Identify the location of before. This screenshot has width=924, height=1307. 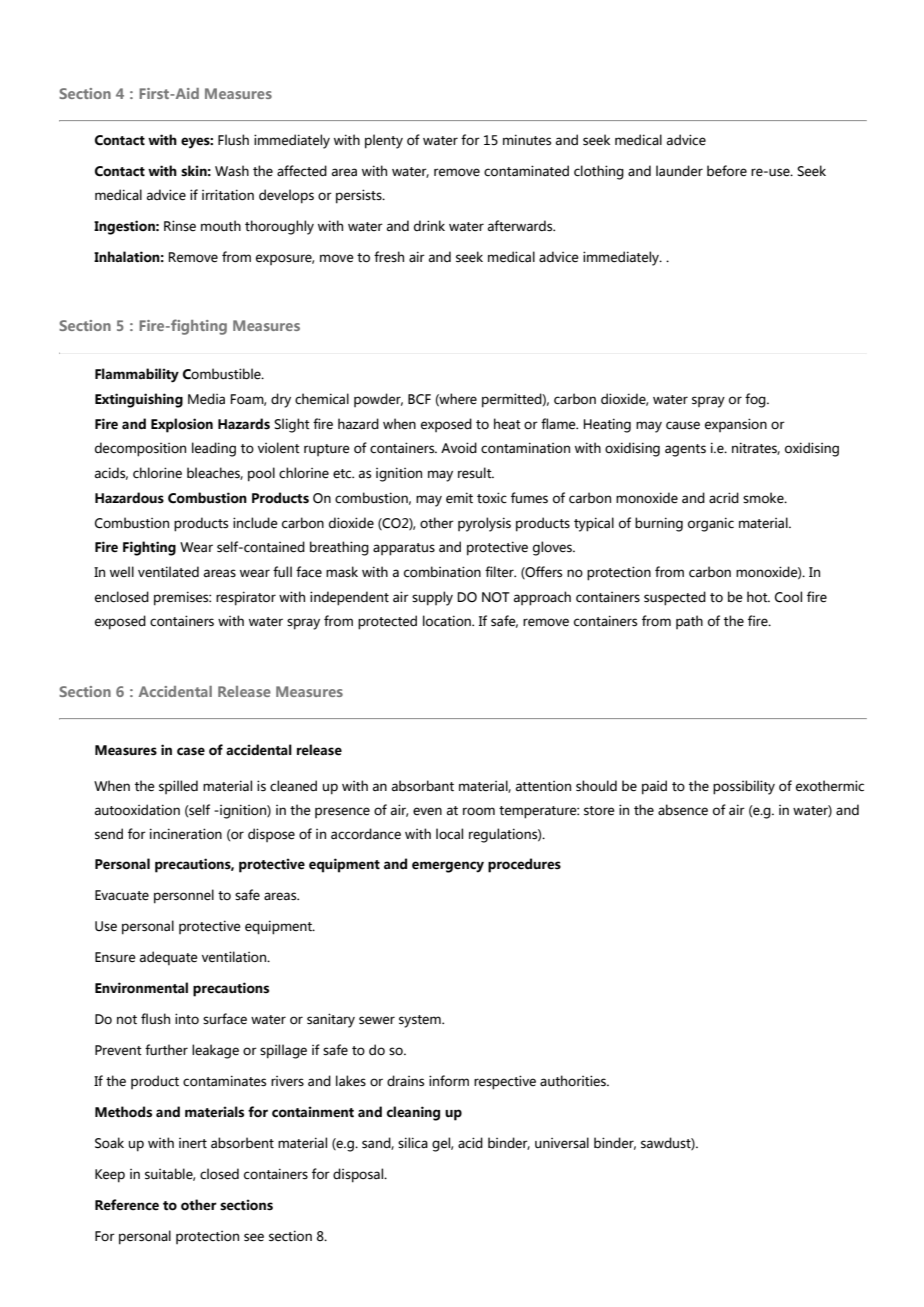
(727, 171).
